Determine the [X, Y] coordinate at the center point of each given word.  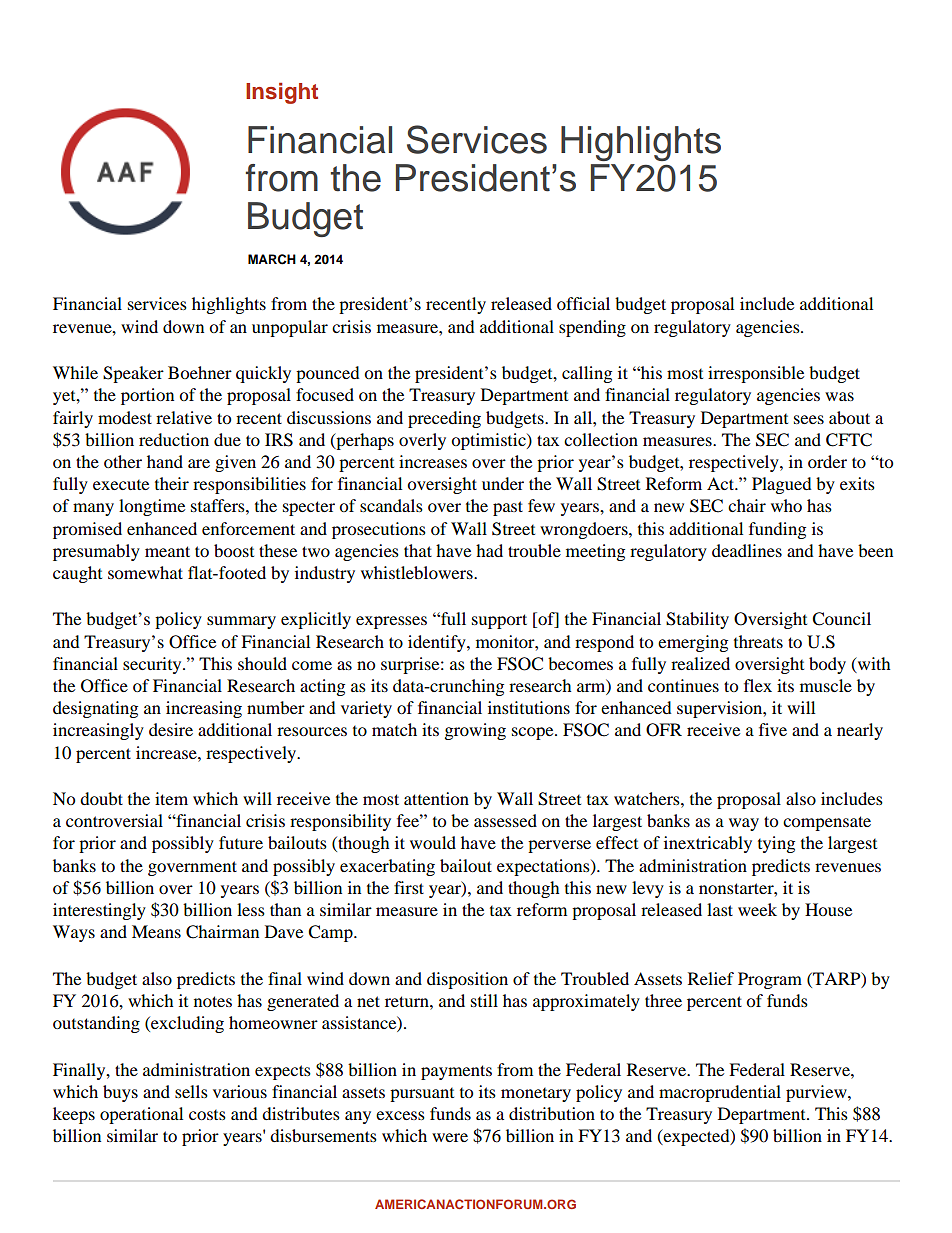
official [583, 303]
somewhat [145, 572]
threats [758, 641]
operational [141, 1115]
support [499, 621]
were [450, 1137]
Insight [282, 93]
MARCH [272, 259]
